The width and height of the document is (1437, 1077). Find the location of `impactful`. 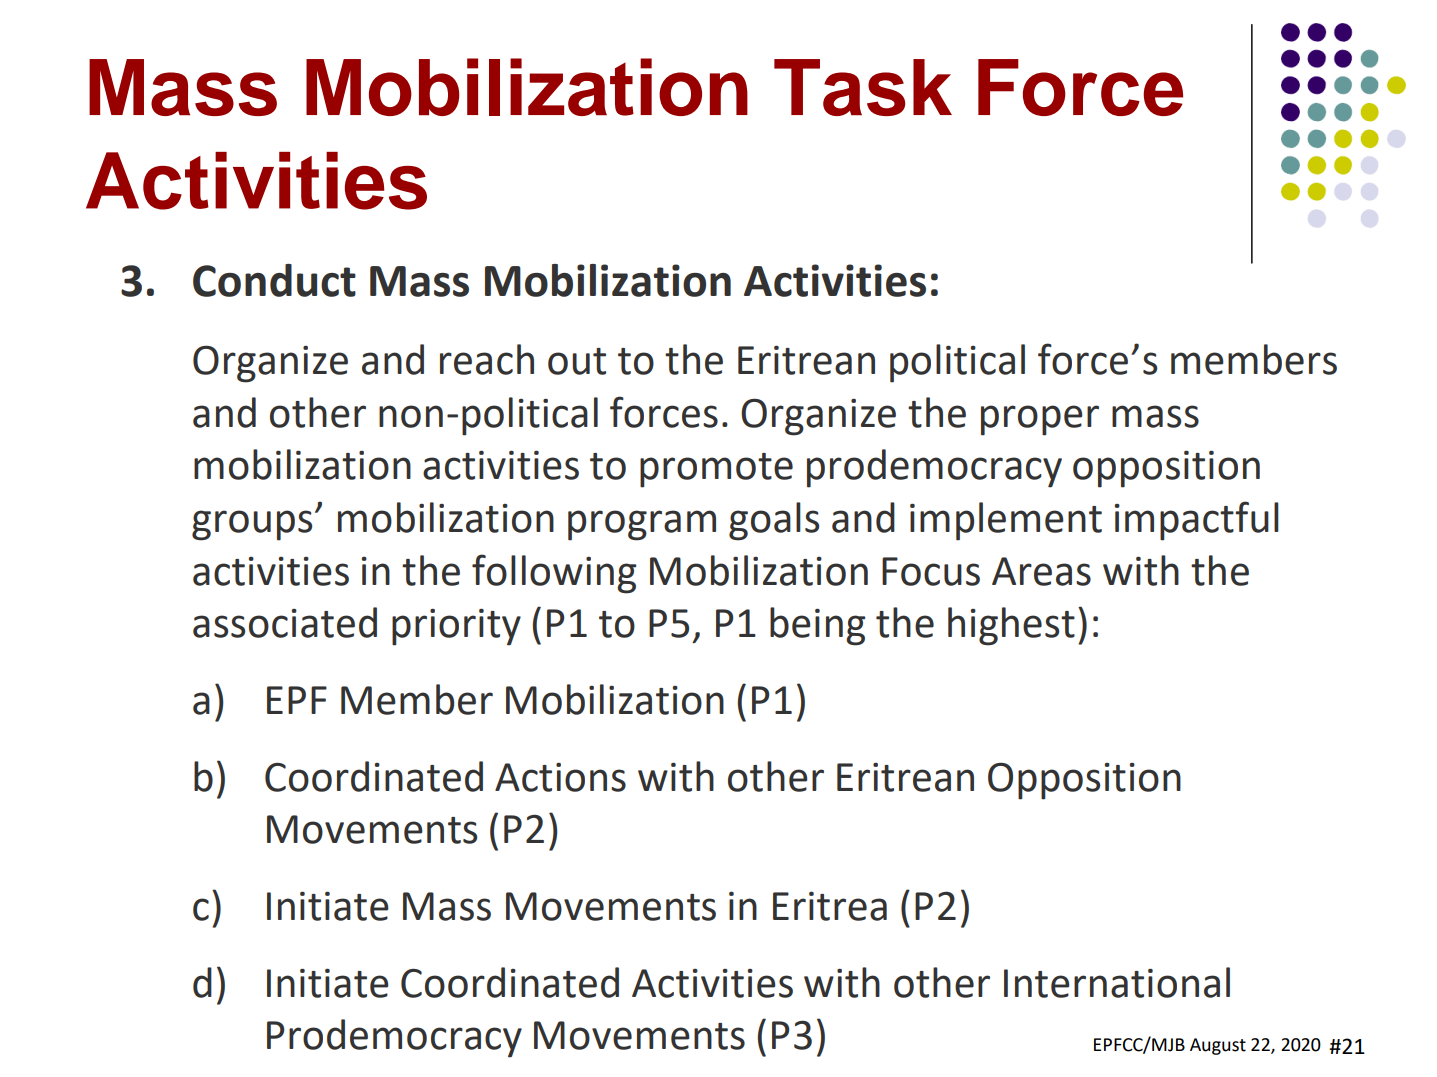

impactful is located at coordinates (1197, 521).
